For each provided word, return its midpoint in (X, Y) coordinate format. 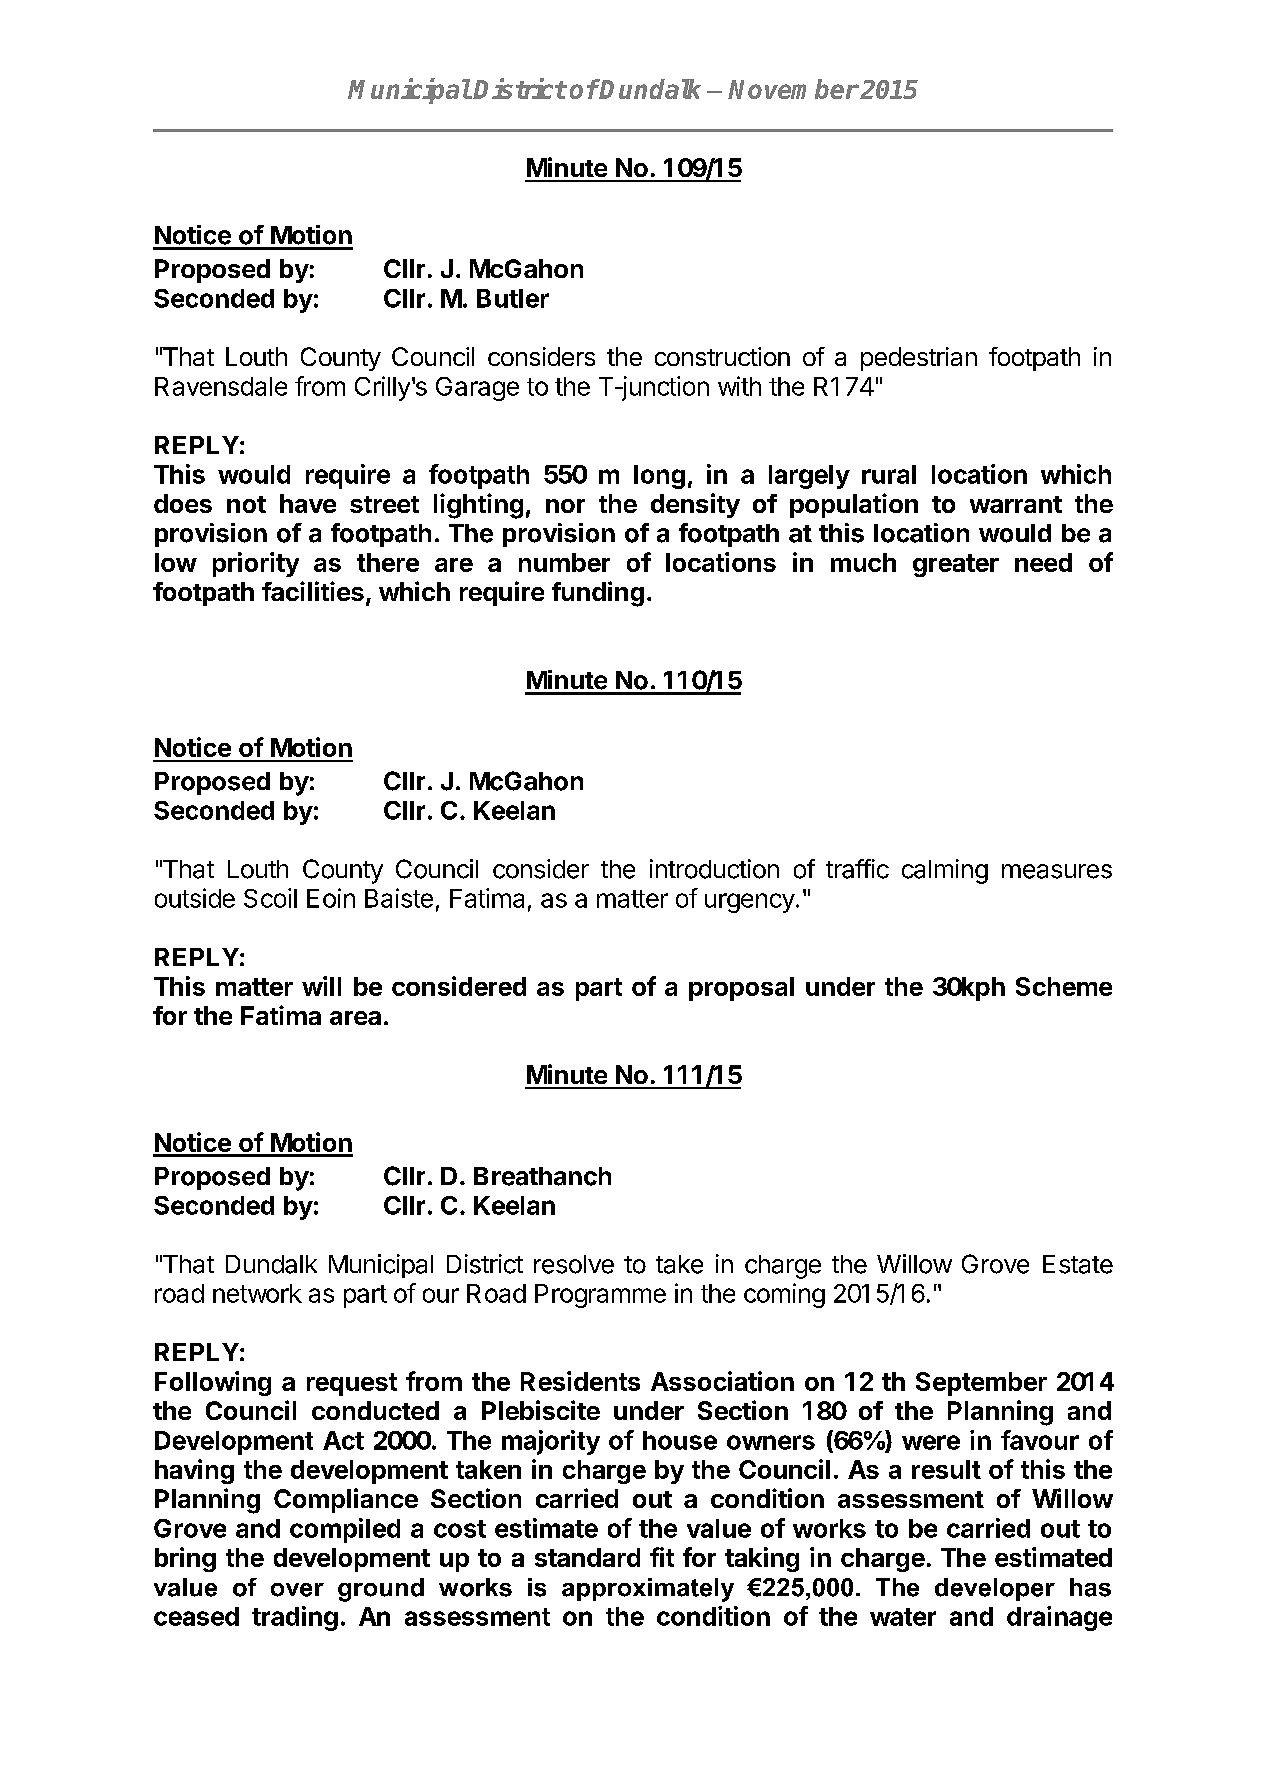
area (355, 1018)
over (297, 1590)
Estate (1078, 1264)
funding (598, 594)
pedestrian (919, 359)
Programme (600, 1296)
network (257, 1293)
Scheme (1064, 986)
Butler (513, 298)
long (659, 477)
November (793, 89)
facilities (313, 591)
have (308, 503)
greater (956, 565)
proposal (741, 989)
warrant (1016, 504)
